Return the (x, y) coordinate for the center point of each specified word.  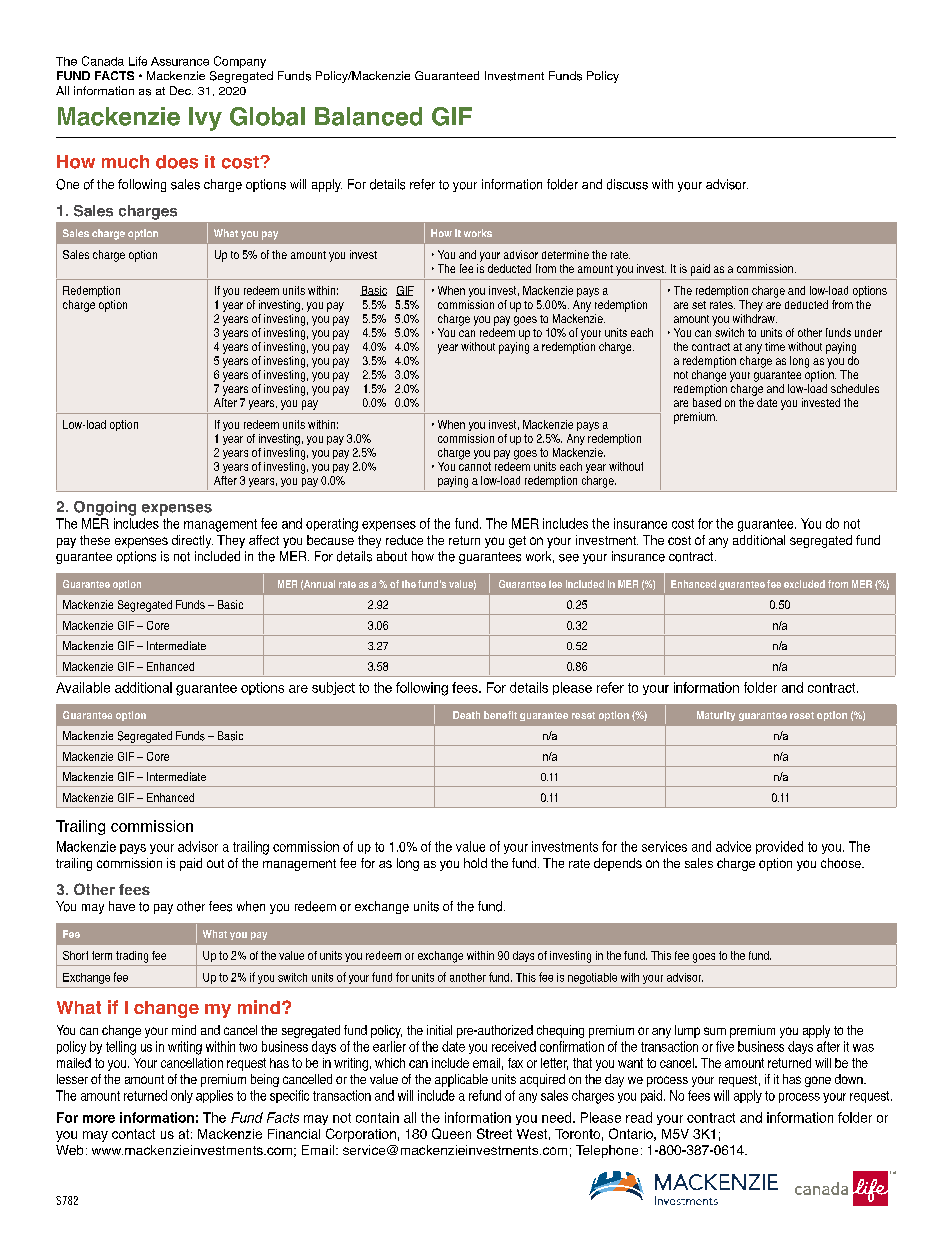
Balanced (368, 116)
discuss (627, 184)
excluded (804, 584)
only (182, 1096)
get (517, 542)
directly (192, 541)
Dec (181, 90)
